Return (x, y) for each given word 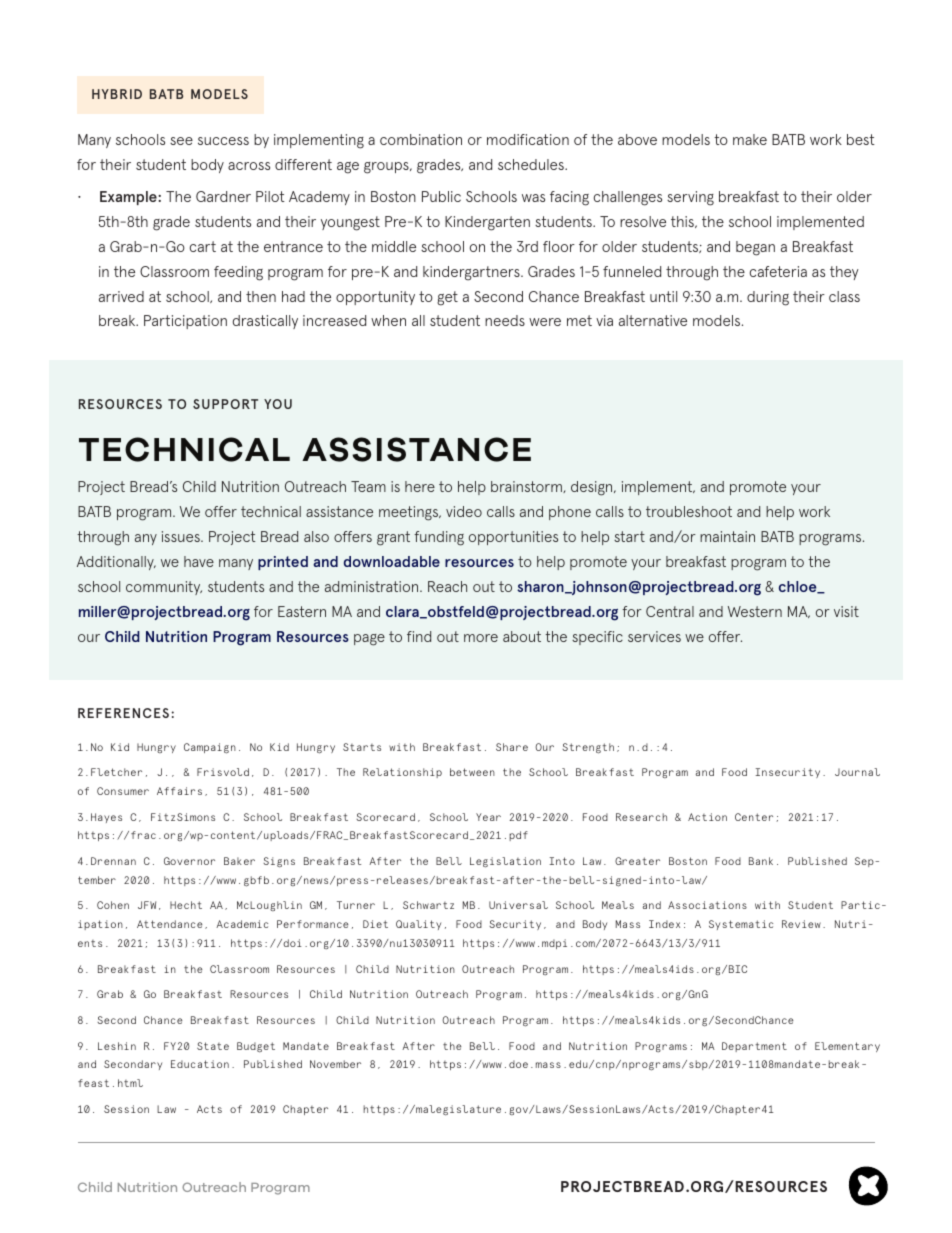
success (223, 141)
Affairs (179, 791)
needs (505, 320)
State (213, 1046)
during (768, 298)
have (199, 561)
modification (528, 139)
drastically (265, 322)
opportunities (513, 538)
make (750, 139)
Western (755, 611)
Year (488, 817)
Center (754, 817)
